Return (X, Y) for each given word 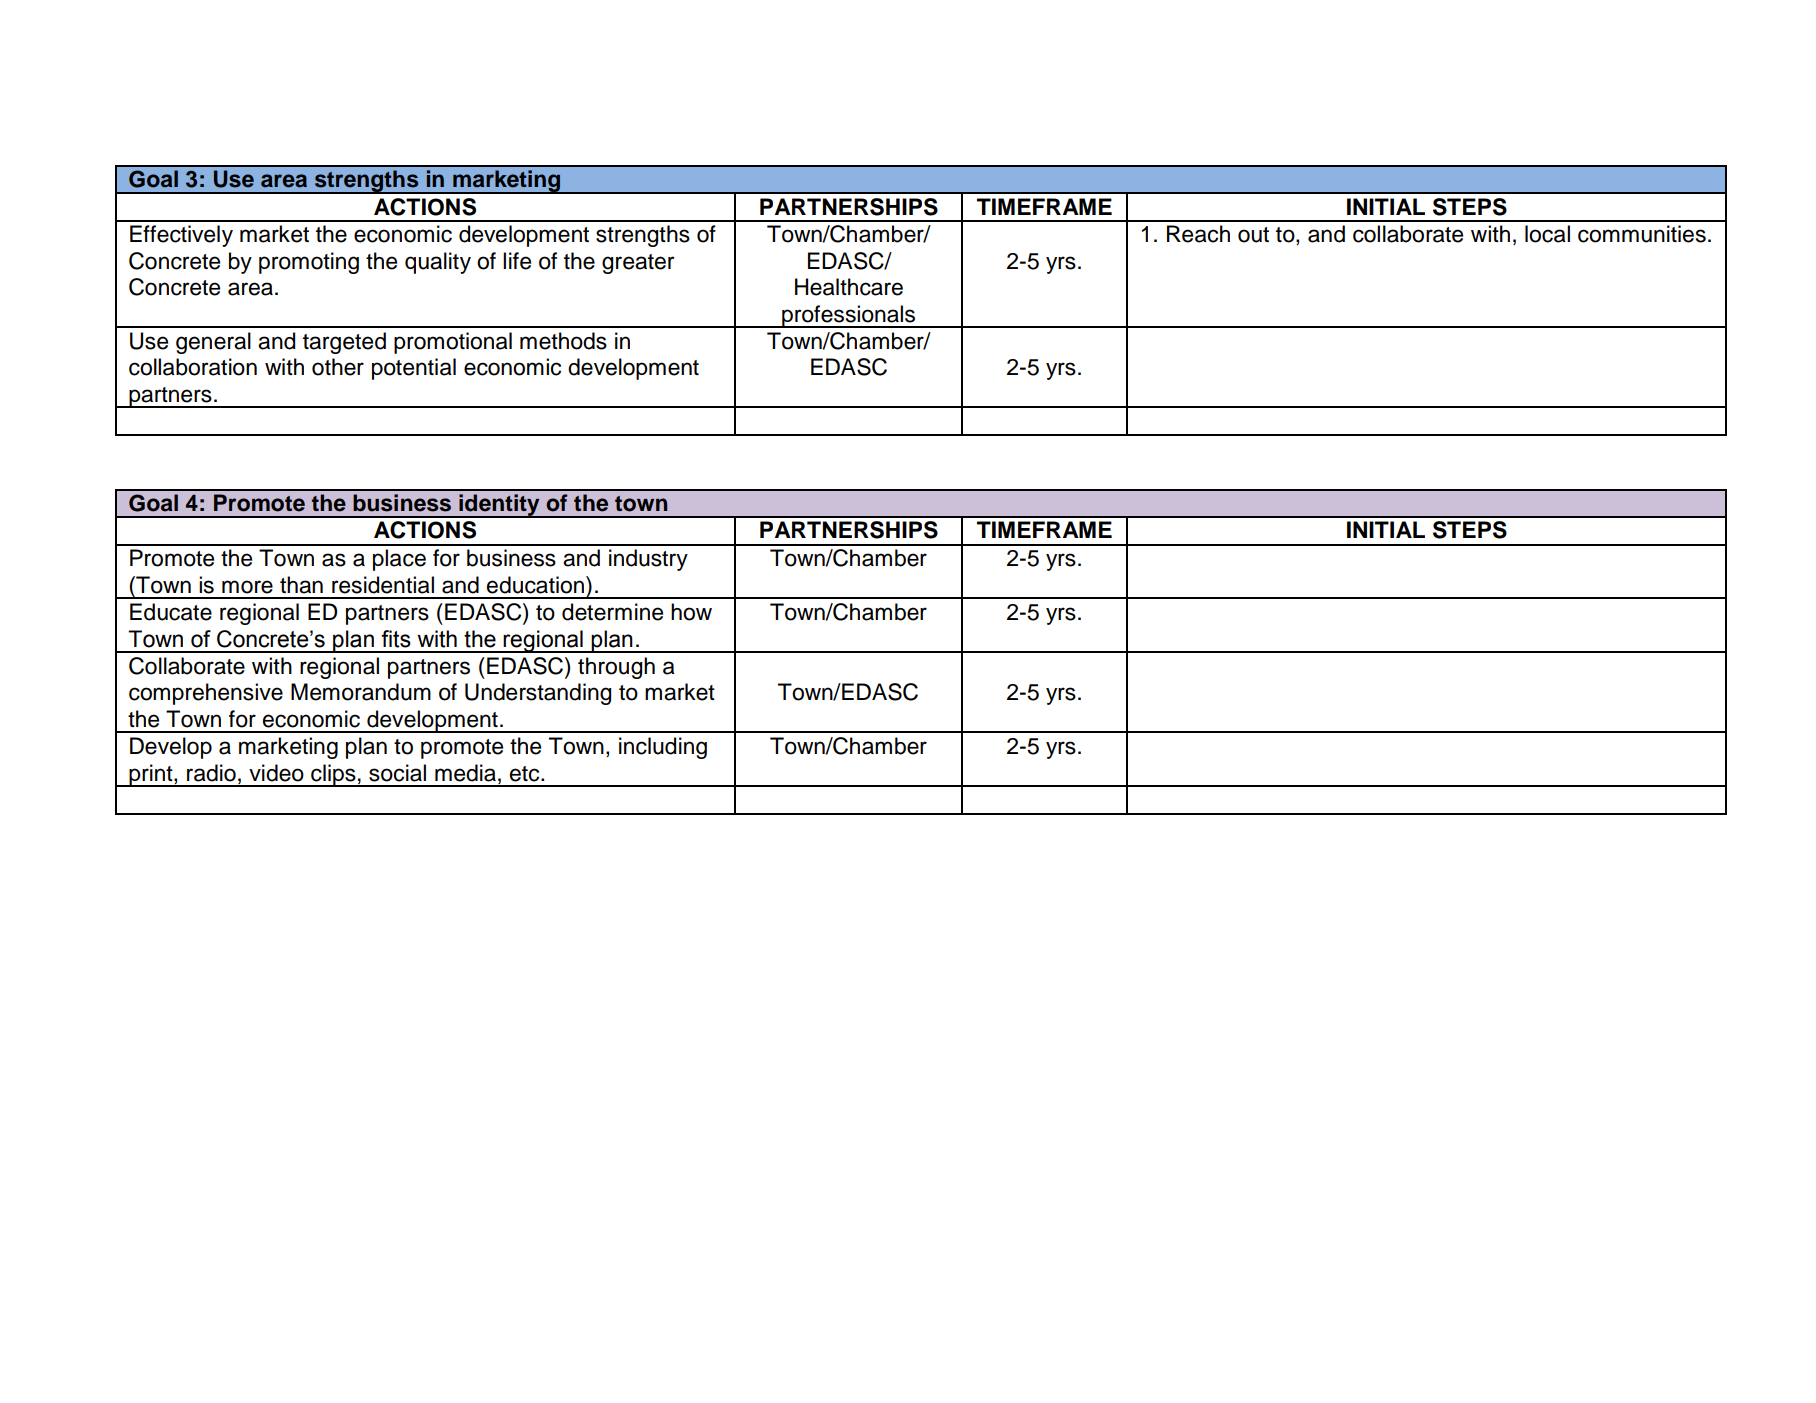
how (691, 612)
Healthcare (849, 287)
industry (648, 560)
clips (333, 775)
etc (526, 774)
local (1547, 234)
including (663, 748)
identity (499, 506)
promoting (309, 263)
